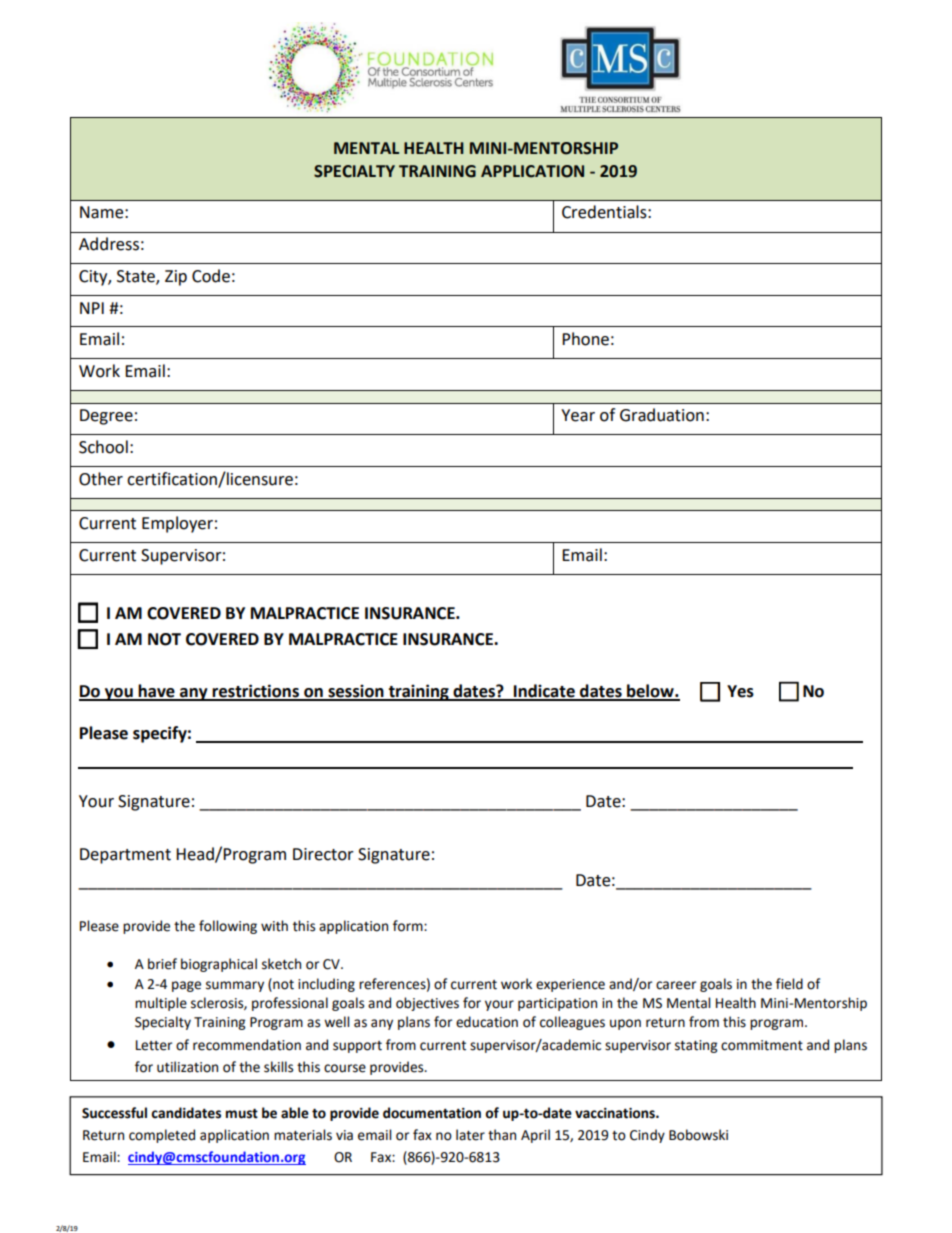 The width and height of the screenshot is (952, 1233). What do you see at coordinates (585, 339) in the screenshot?
I see `Phone` at bounding box center [585, 339].
